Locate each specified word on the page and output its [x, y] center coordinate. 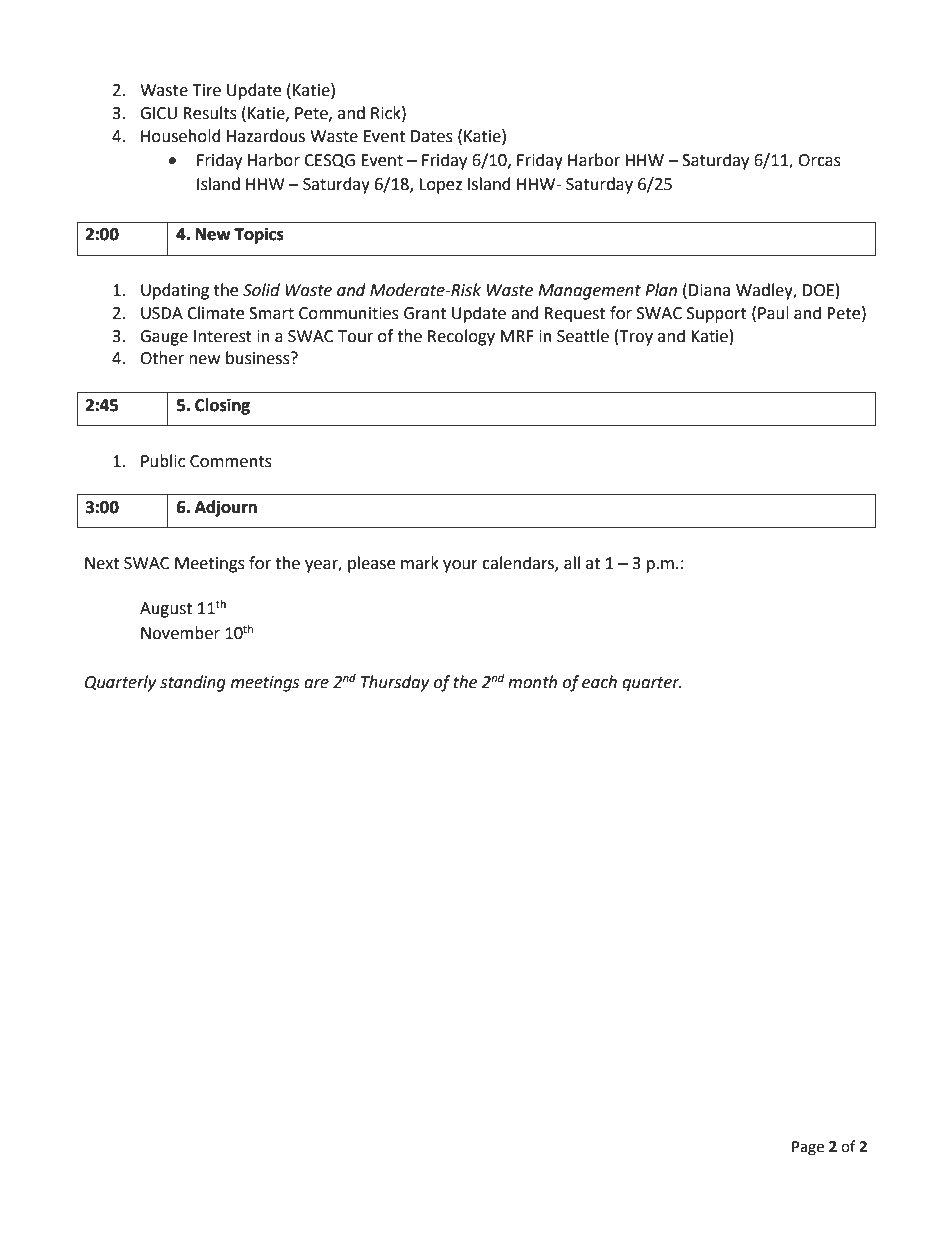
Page [808, 1148]
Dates [432, 136]
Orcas [819, 160]
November [180, 633]
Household [181, 136]
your [460, 566]
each [599, 682]
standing [193, 683]
